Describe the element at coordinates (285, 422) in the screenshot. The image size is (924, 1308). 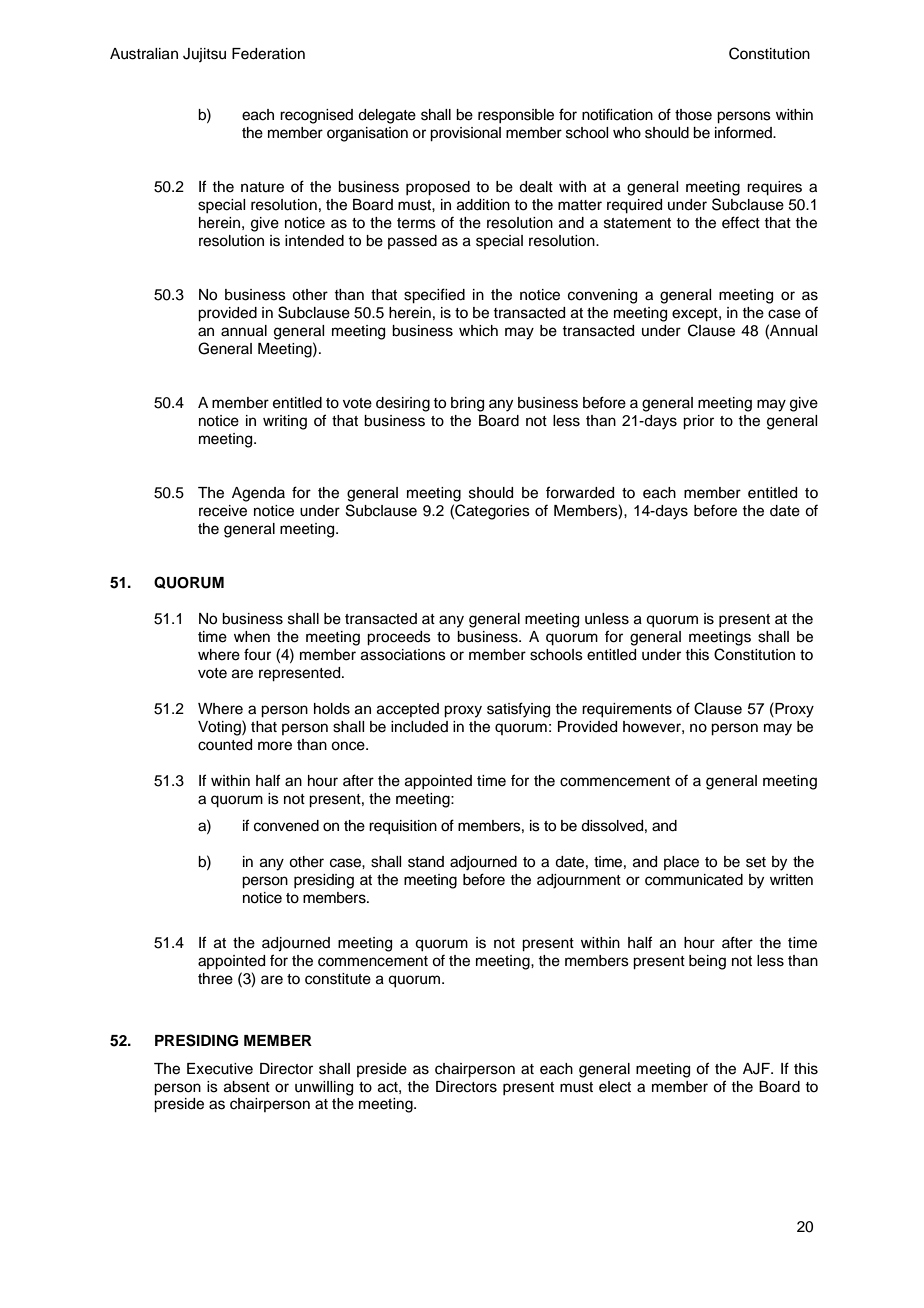
I see `writing` at that location.
